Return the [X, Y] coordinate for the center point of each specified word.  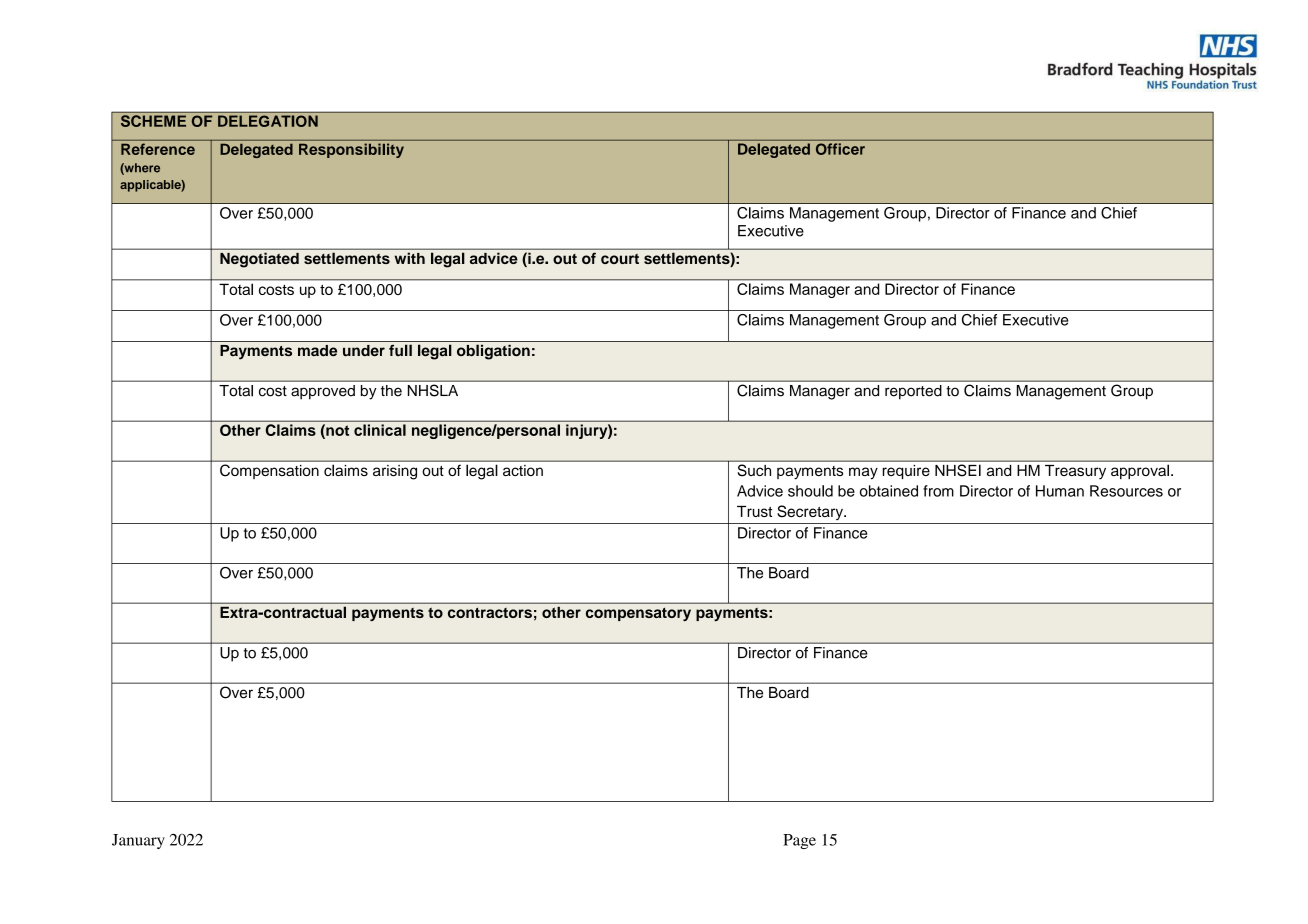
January [138, 841]
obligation [493, 352]
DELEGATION [268, 121]
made [317, 351]
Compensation [269, 471]
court [620, 259]
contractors [490, 613]
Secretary [811, 512]
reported [913, 392]
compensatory [638, 614]
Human [1060, 491]
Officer [840, 149]
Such [754, 470]
